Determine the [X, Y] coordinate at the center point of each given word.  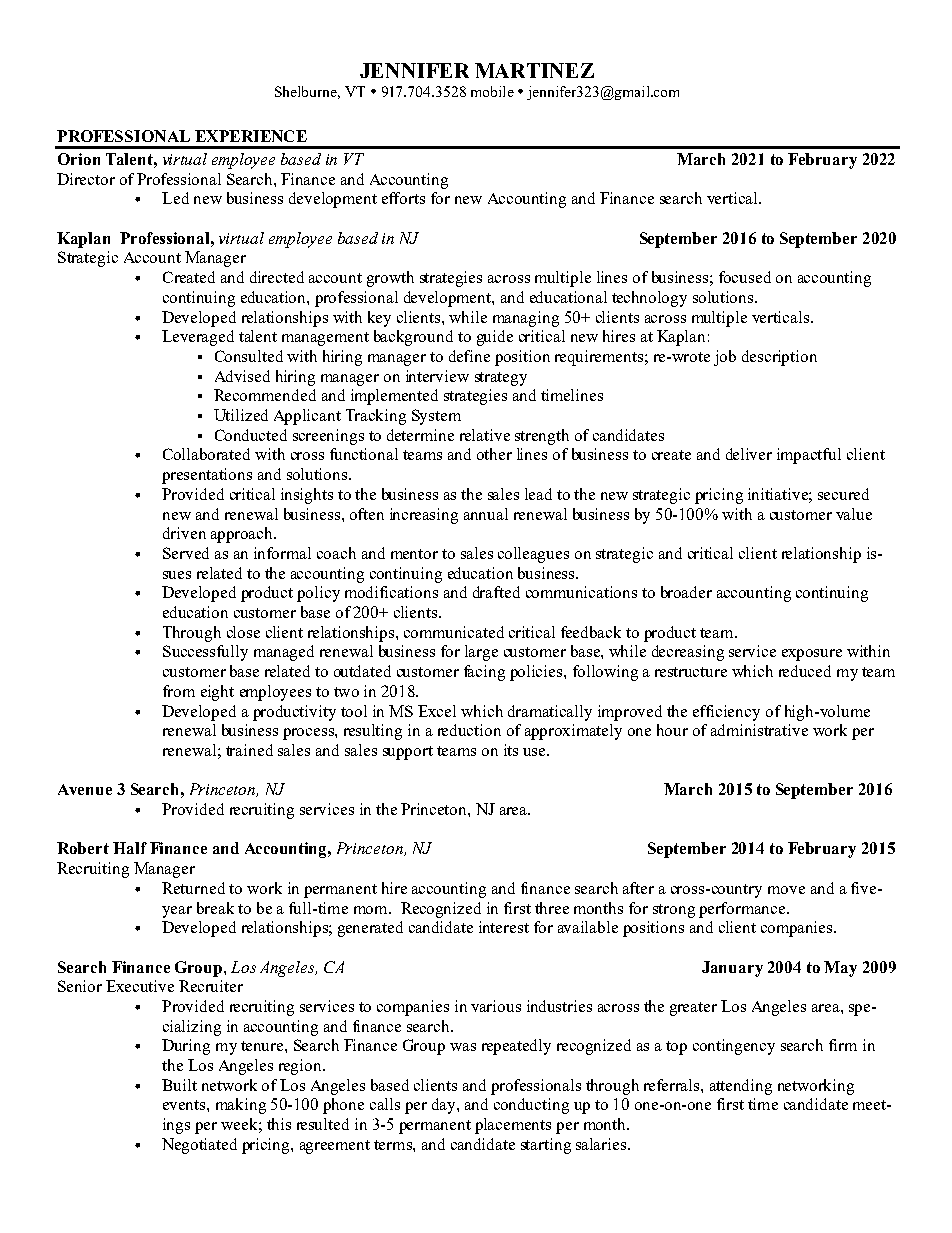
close [243, 632]
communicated [454, 632]
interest [504, 927]
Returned [193, 888]
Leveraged [198, 338]
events [185, 1105]
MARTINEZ [534, 70]
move [786, 890]
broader [686, 592]
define [469, 356]
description [779, 358]
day [445, 1106]
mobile [492, 91]
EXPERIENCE [251, 136]
